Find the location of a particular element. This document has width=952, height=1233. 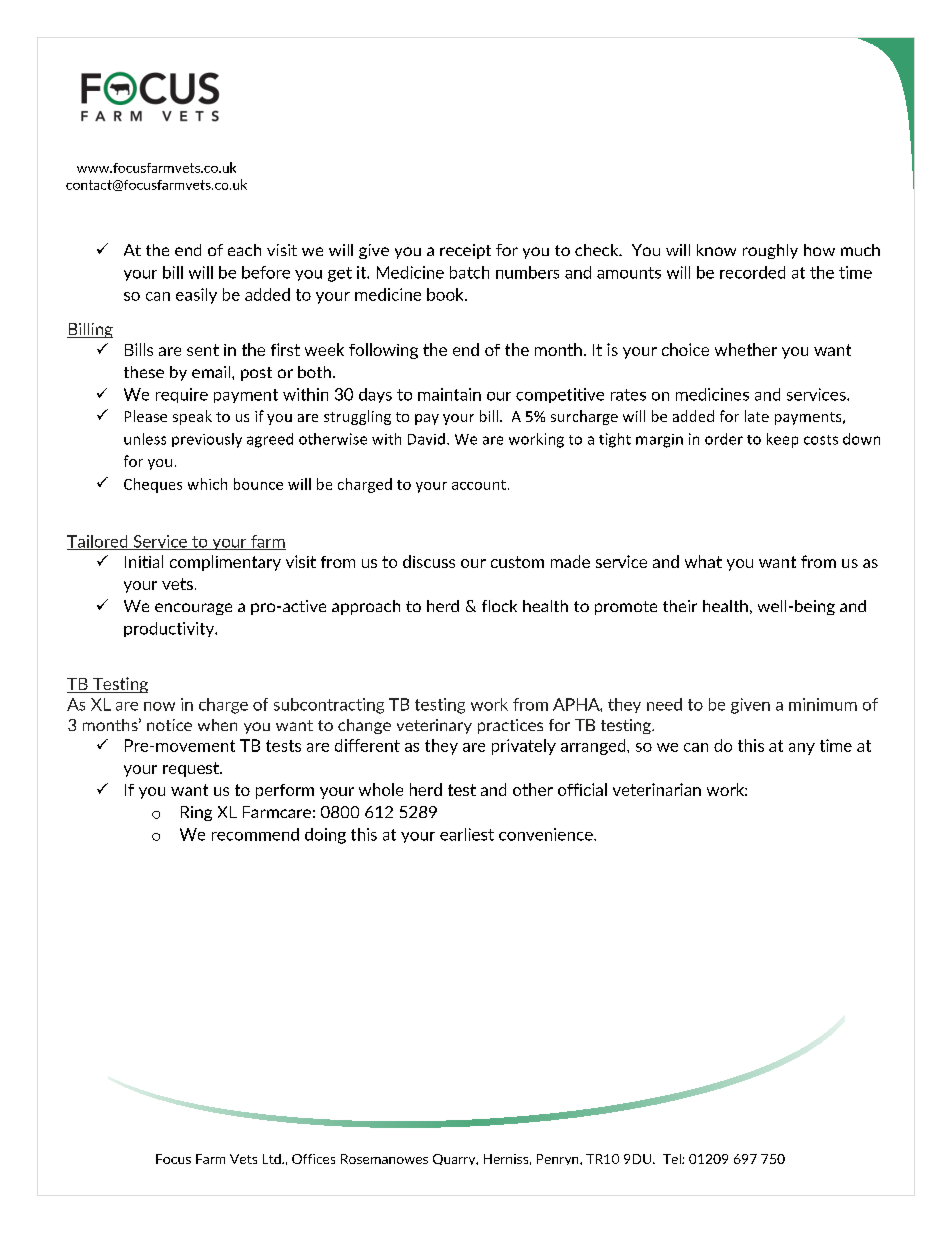

complimentary is located at coordinates (225, 563).
